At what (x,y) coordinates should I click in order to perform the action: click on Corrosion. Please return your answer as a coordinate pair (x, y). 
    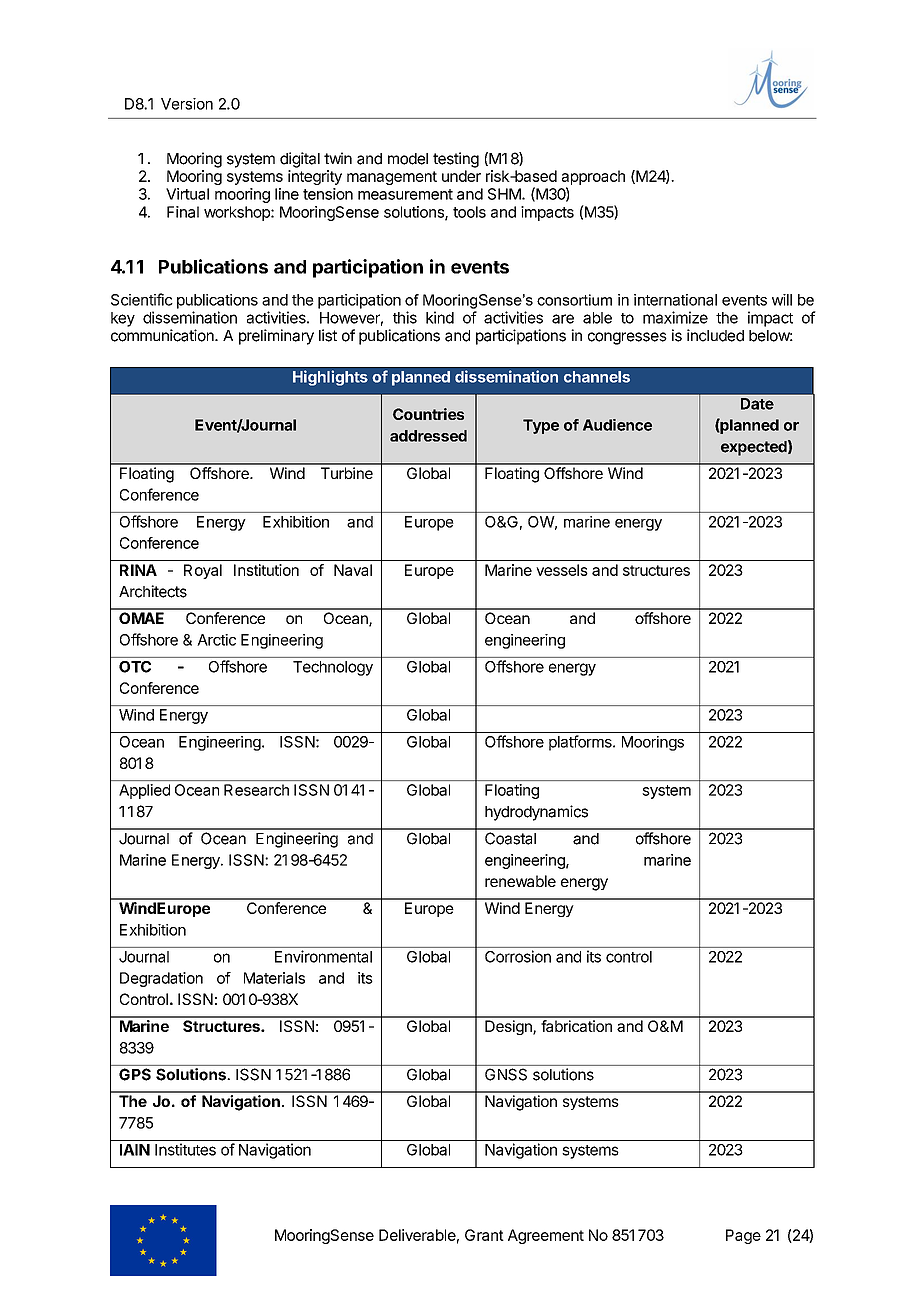
    Looking at the image, I should click on (518, 956).
